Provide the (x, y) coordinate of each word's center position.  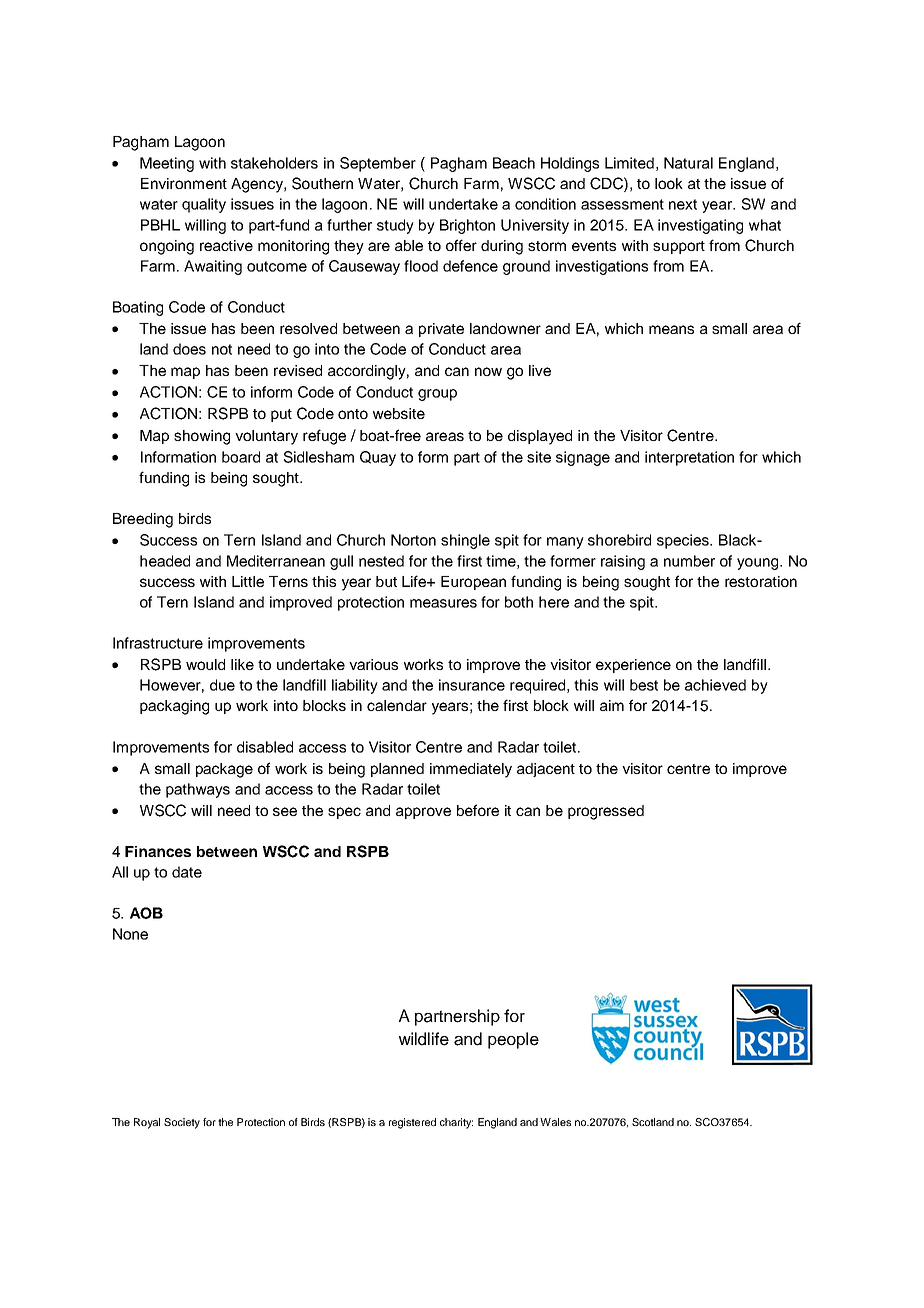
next (683, 204)
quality (204, 205)
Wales (555, 1122)
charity (456, 1123)
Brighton (467, 226)
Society (182, 1123)
